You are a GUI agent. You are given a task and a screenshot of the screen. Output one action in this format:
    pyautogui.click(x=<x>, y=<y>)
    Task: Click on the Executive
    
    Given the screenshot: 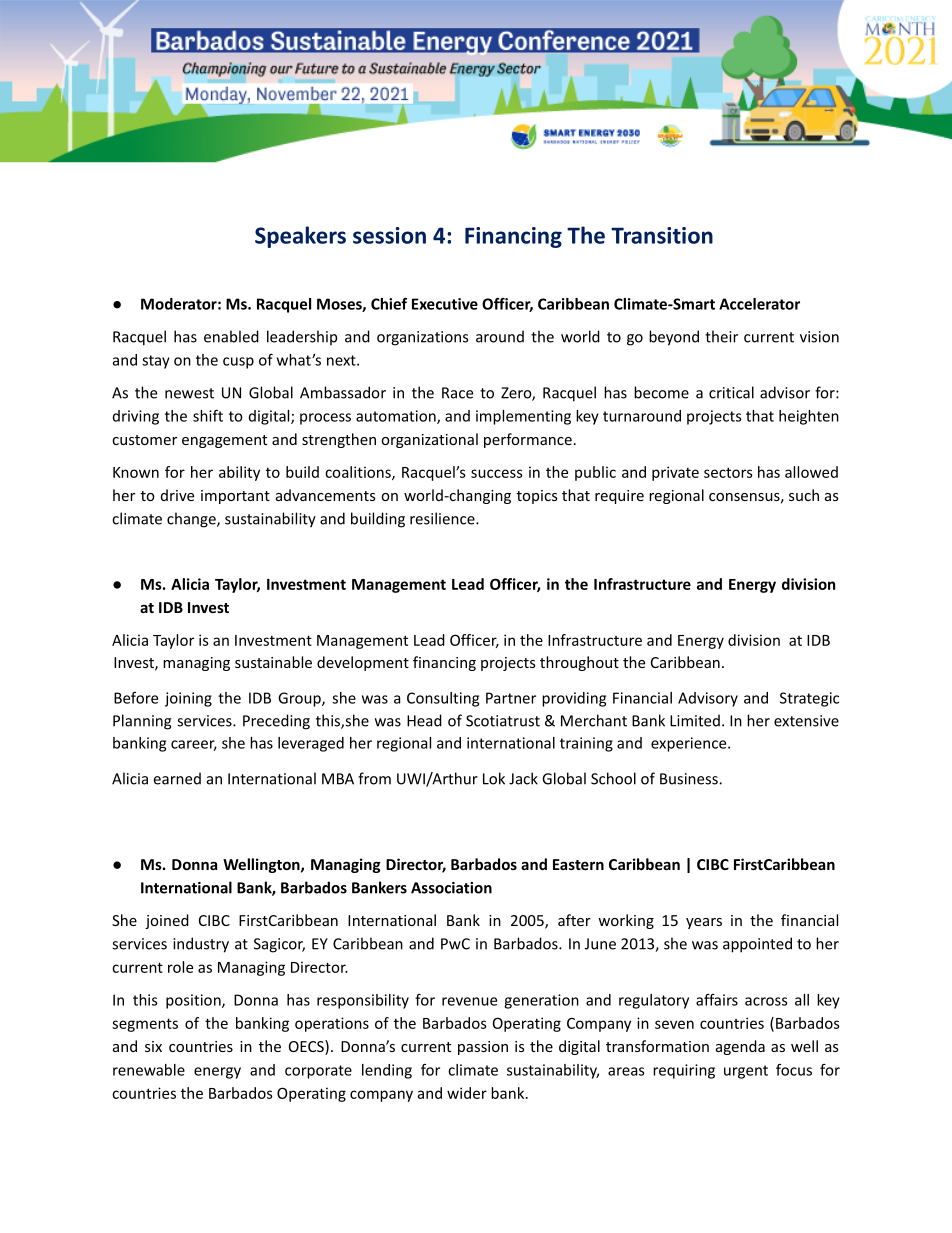 What is the action you would take?
    pyautogui.click(x=445, y=304)
